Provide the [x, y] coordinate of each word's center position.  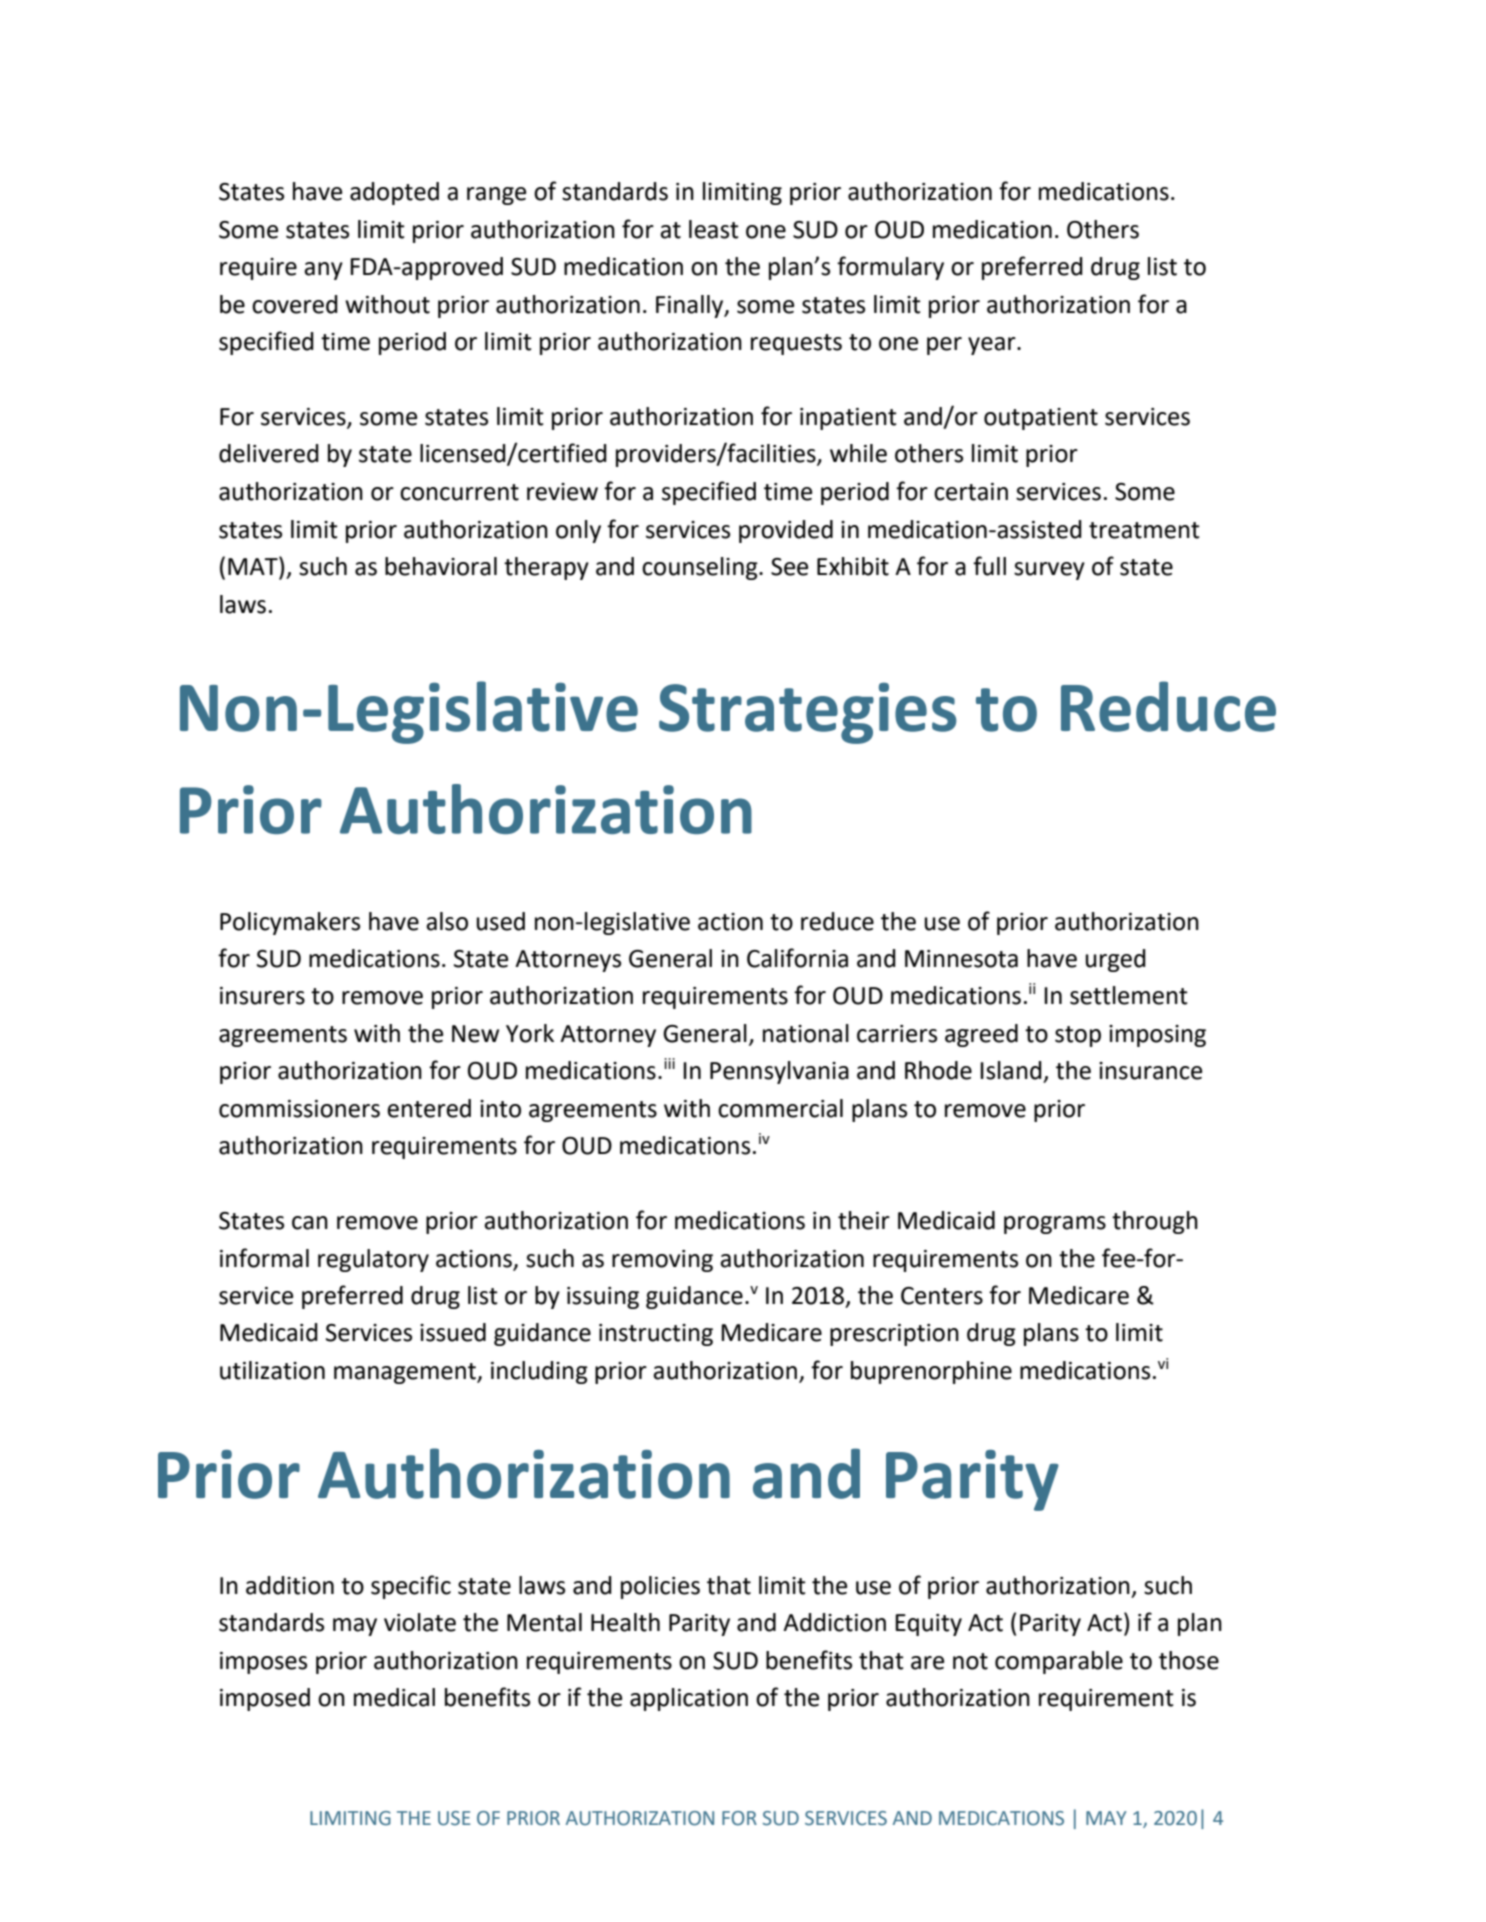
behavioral [441, 566]
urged [1116, 960]
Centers [942, 1296]
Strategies [808, 713]
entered [429, 1108]
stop [1078, 1036]
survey [1049, 571]
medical [394, 1697]
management [406, 1373]
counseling [701, 568]
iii [669, 1063]
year [993, 346]
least [714, 229]
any [323, 271]
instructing [656, 1335]
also [447, 921]
